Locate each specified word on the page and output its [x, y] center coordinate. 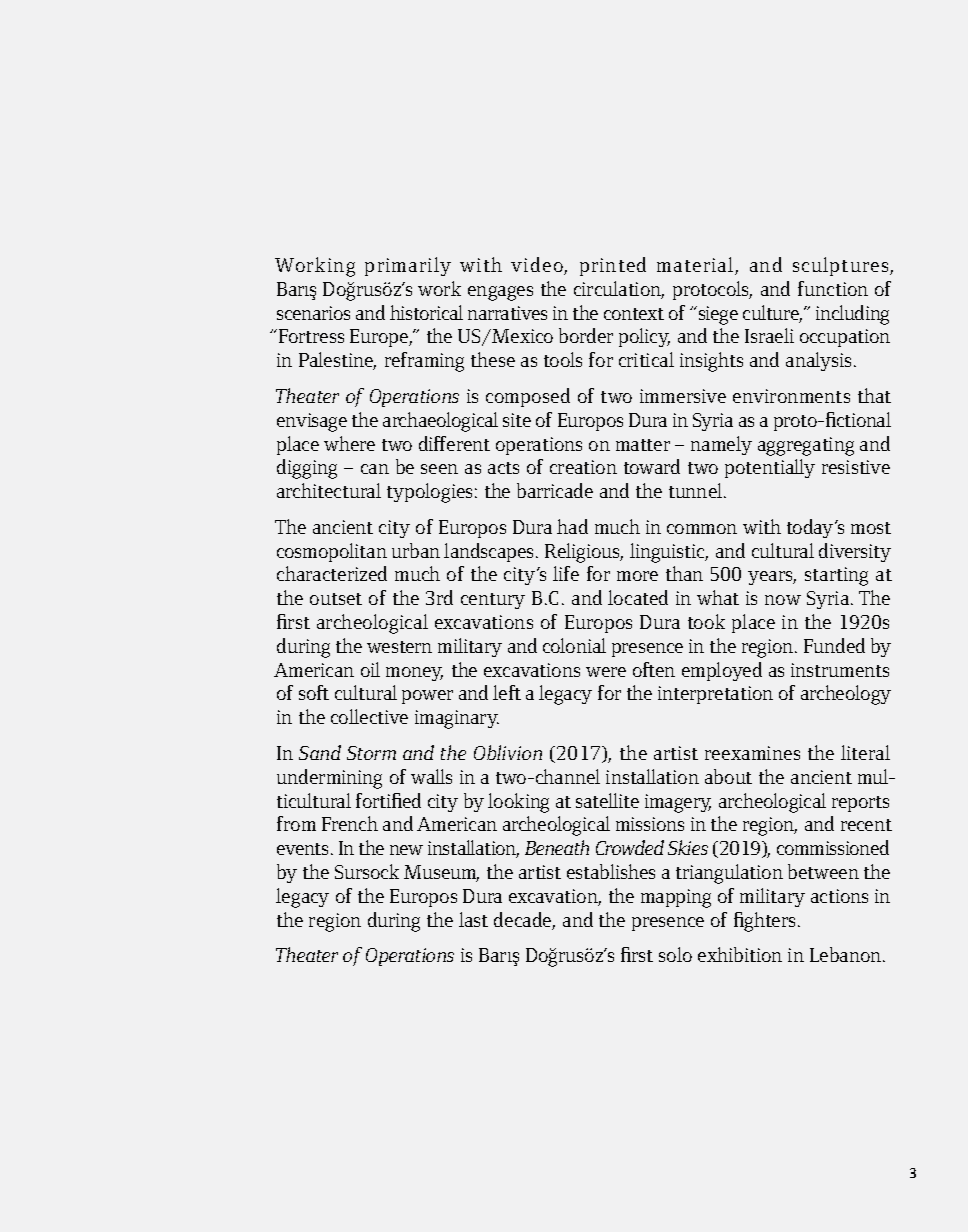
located [638, 597]
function [833, 288]
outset [336, 599]
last [473, 919]
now [783, 600]
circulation [619, 290]
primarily [408, 266]
